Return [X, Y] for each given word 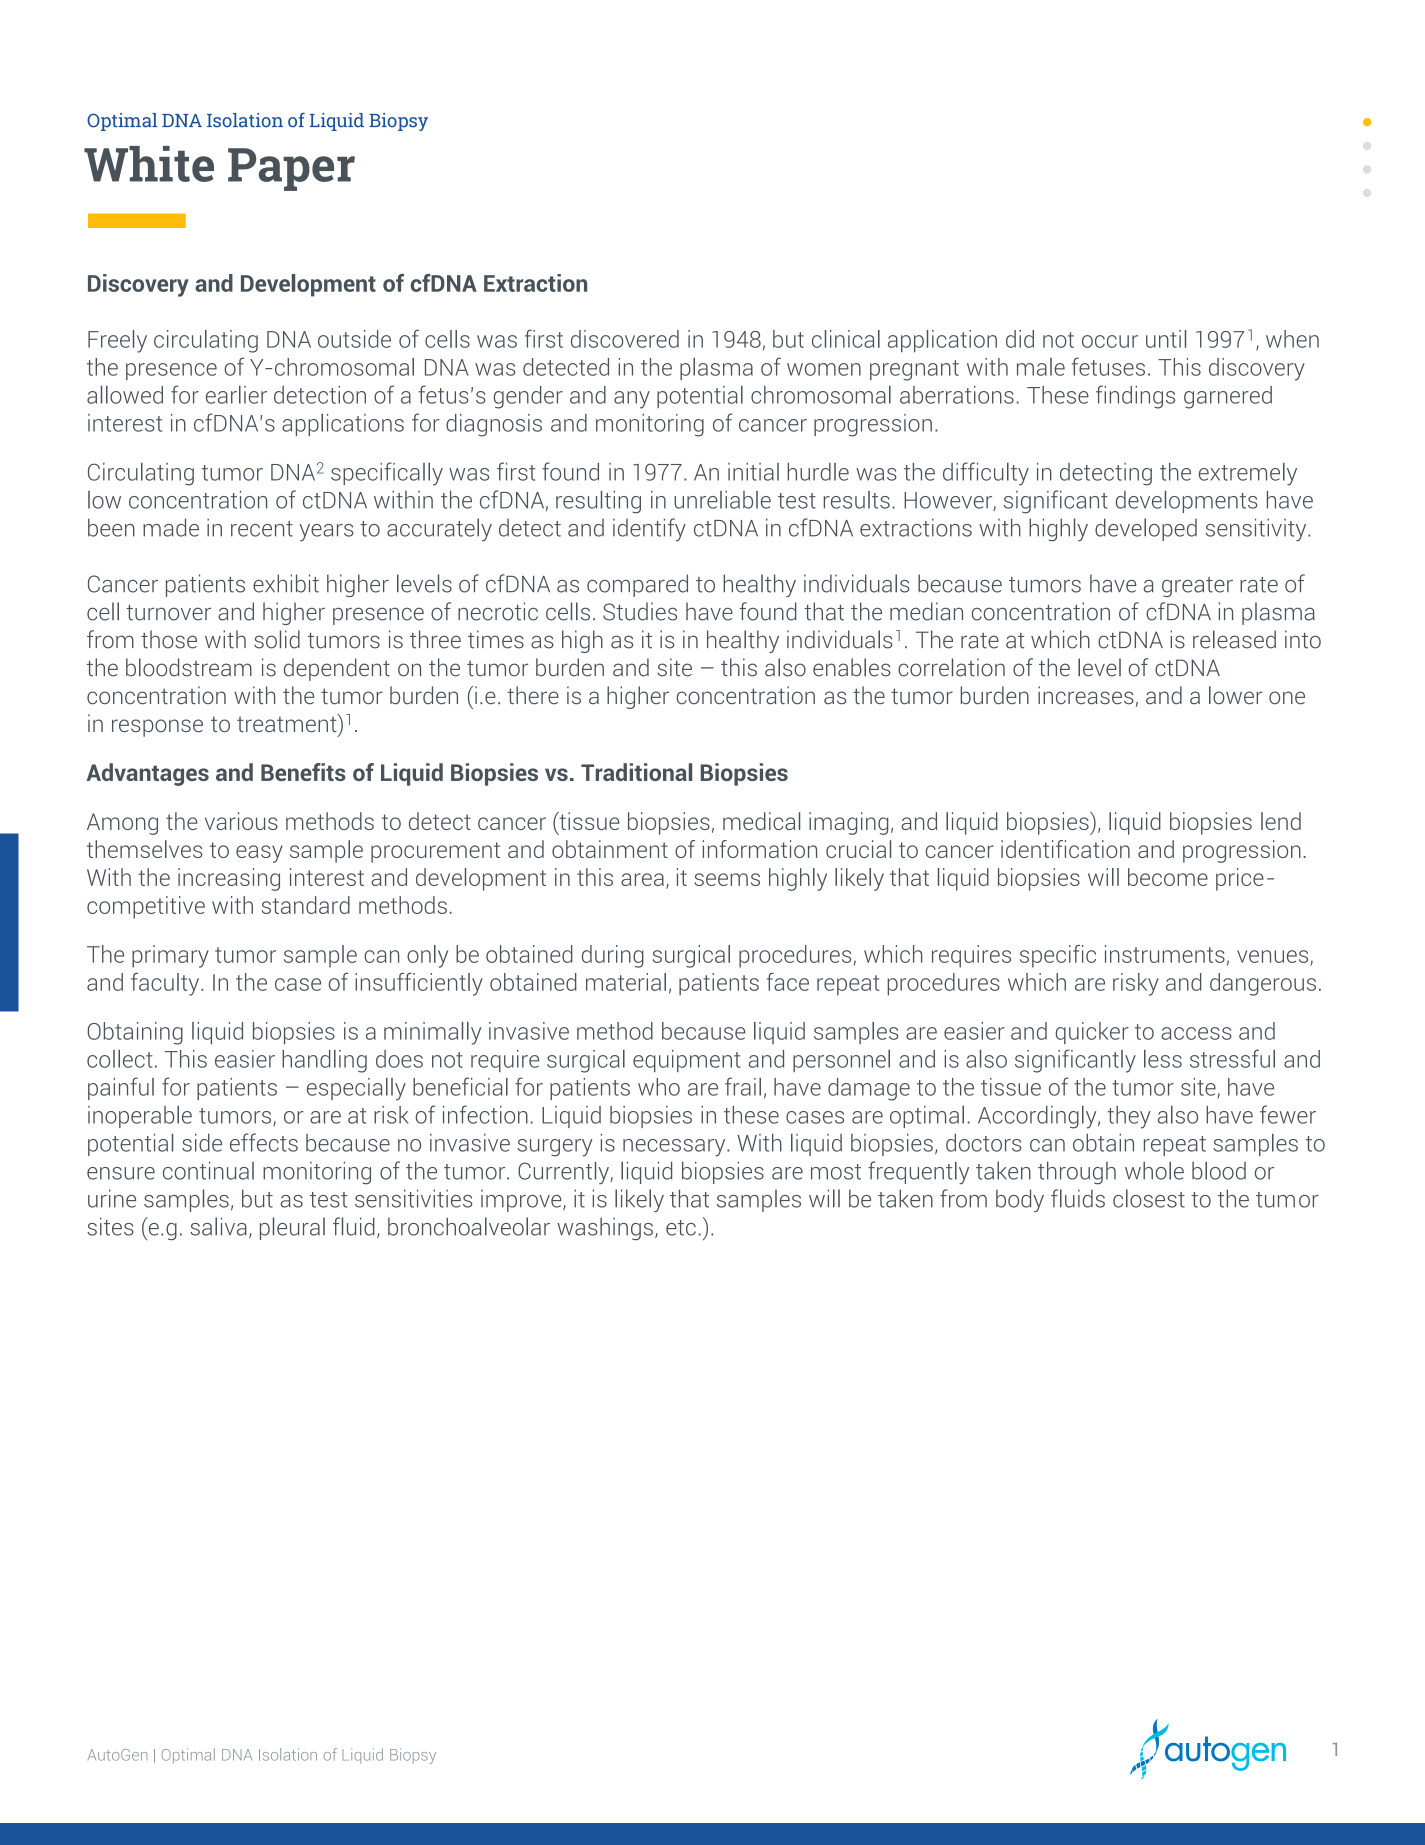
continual [208, 1170]
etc [681, 1228]
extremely [1248, 474]
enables [852, 667]
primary [170, 956]
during [613, 956]
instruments [1165, 954]
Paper [291, 169]
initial [753, 472]
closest [1149, 1198]
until [1166, 339]
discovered [625, 339]
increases [1086, 695]
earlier [236, 395]
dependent [337, 669]
